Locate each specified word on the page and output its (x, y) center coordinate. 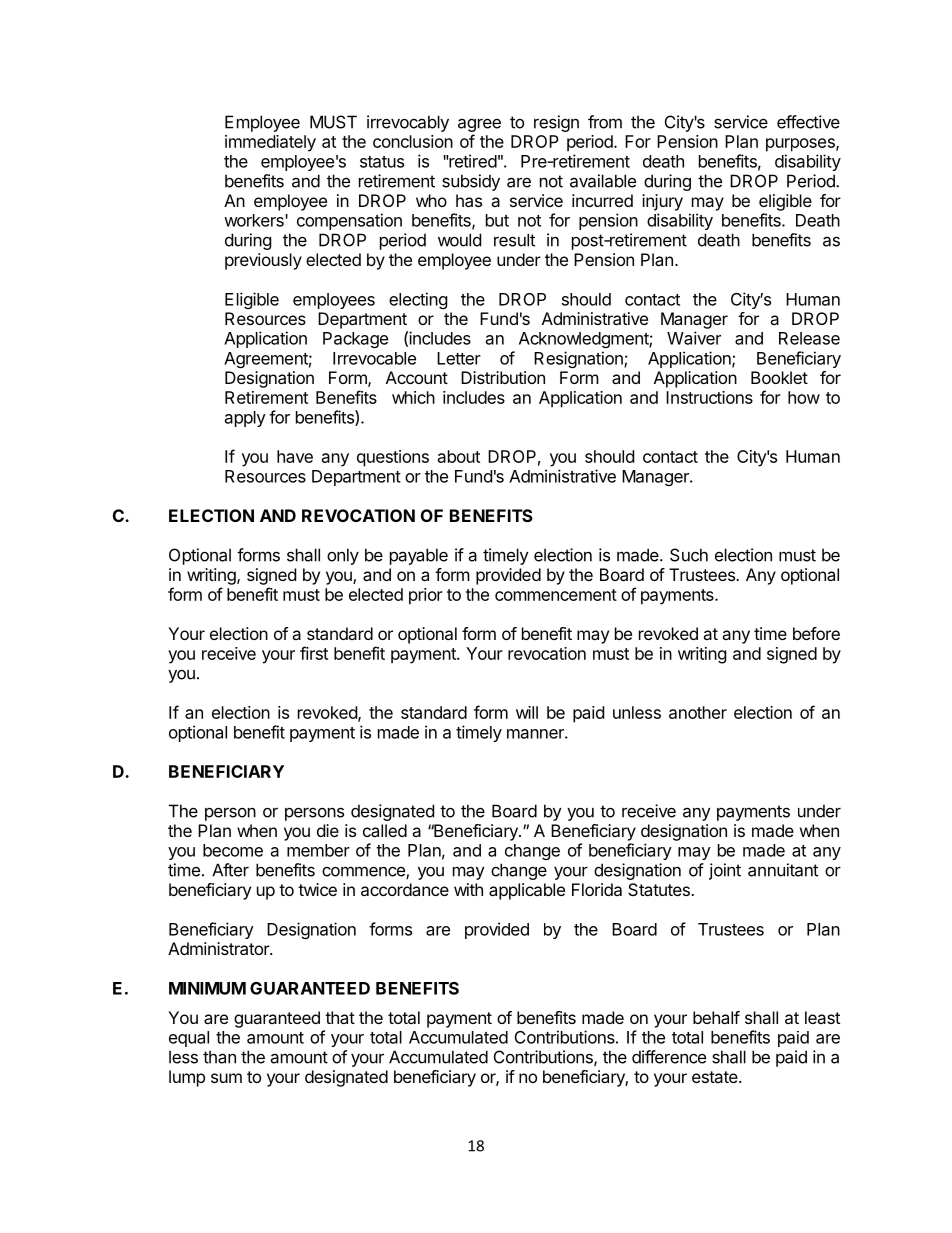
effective (808, 122)
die (328, 830)
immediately (270, 143)
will (527, 712)
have (295, 456)
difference (669, 1057)
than (219, 1057)
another (698, 712)
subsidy (471, 182)
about (459, 456)
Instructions (709, 397)
